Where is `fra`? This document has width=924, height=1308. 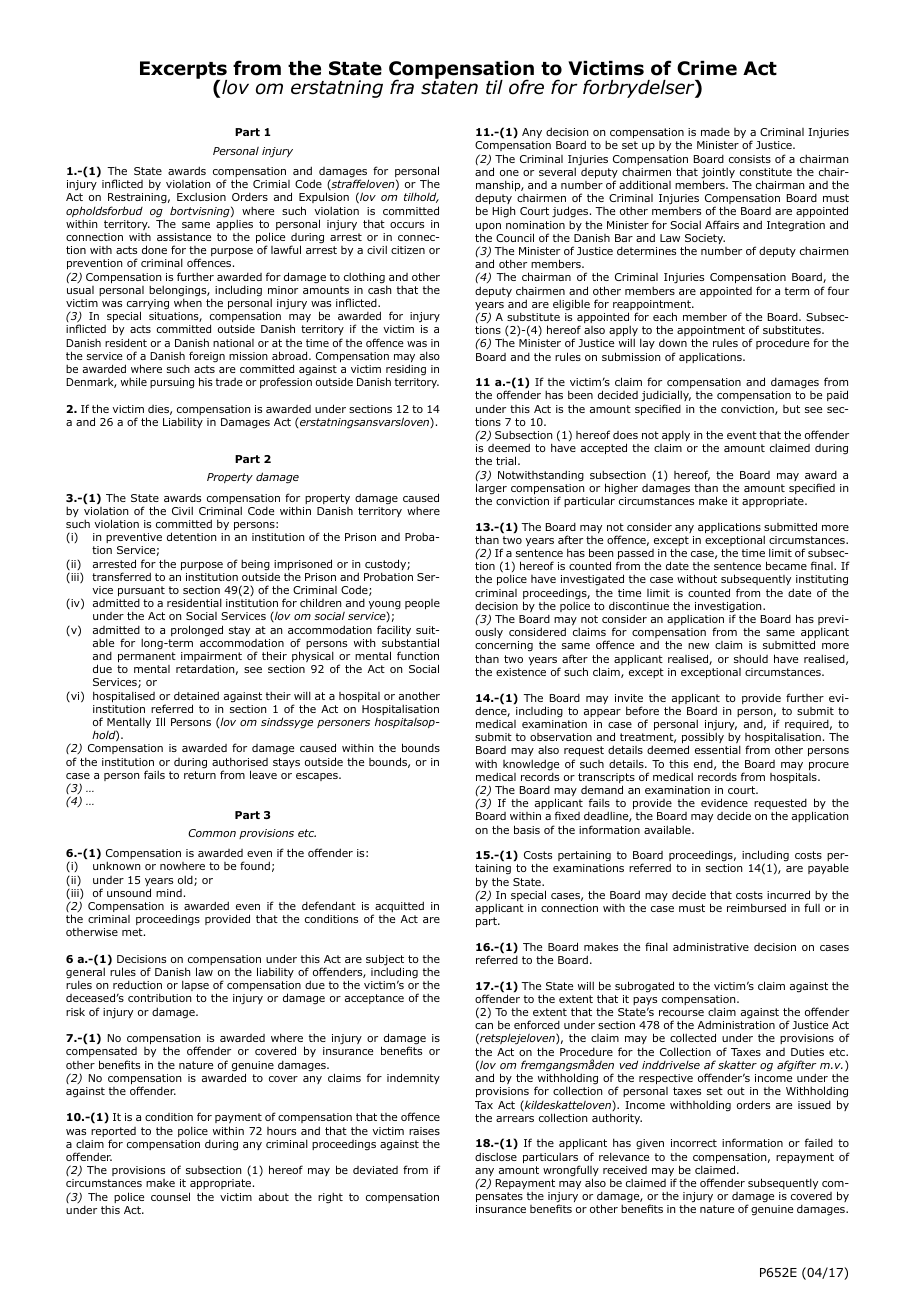 fra is located at coordinates (402, 87).
